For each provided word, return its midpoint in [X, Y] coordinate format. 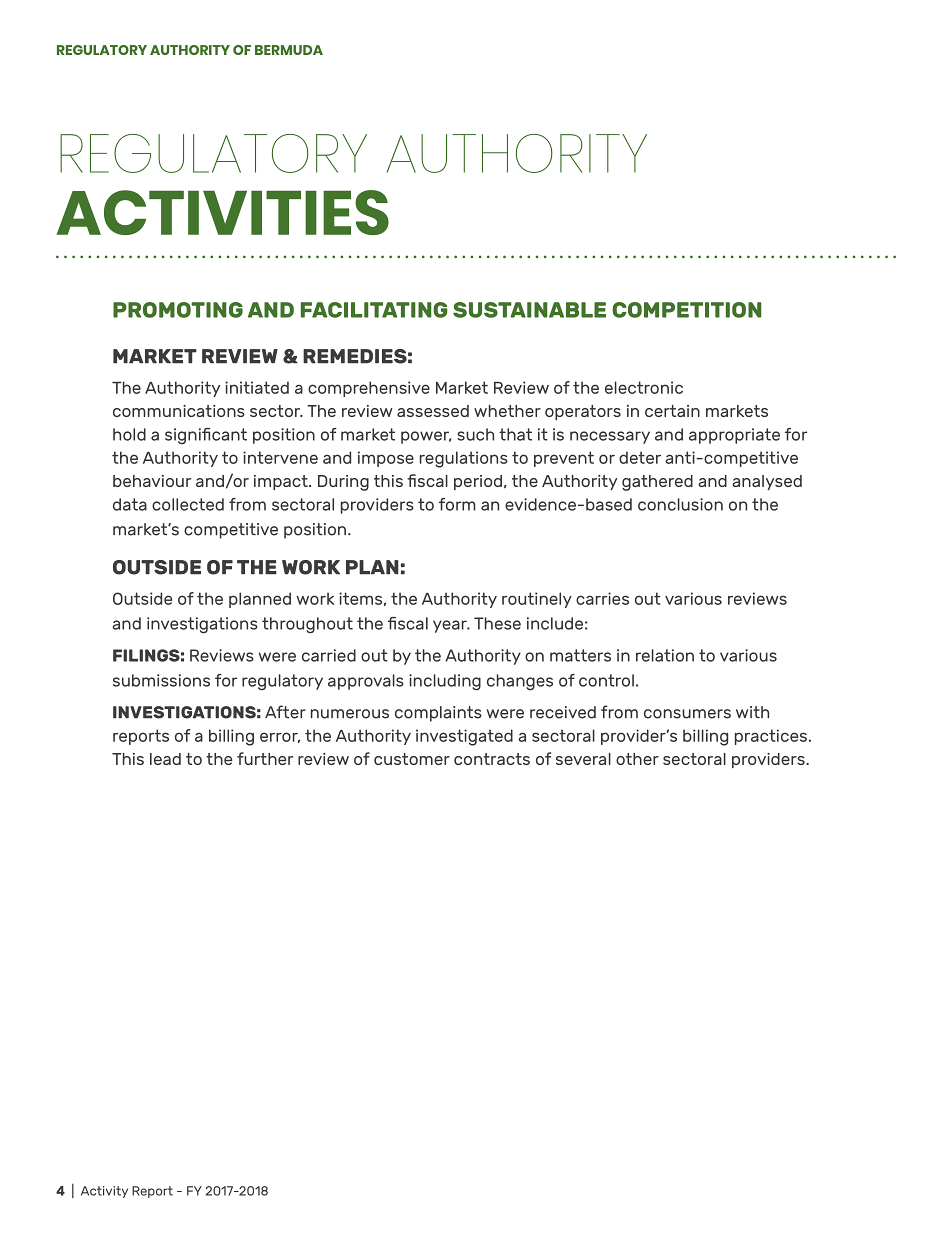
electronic [644, 387]
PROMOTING [178, 310]
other [637, 759]
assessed [433, 411]
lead [165, 759]
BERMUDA [289, 50]
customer [412, 759]
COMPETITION [687, 310]
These [497, 623]
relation [665, 655]
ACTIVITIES [222, 212]
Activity [104, 1192]
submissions [161, 680]
